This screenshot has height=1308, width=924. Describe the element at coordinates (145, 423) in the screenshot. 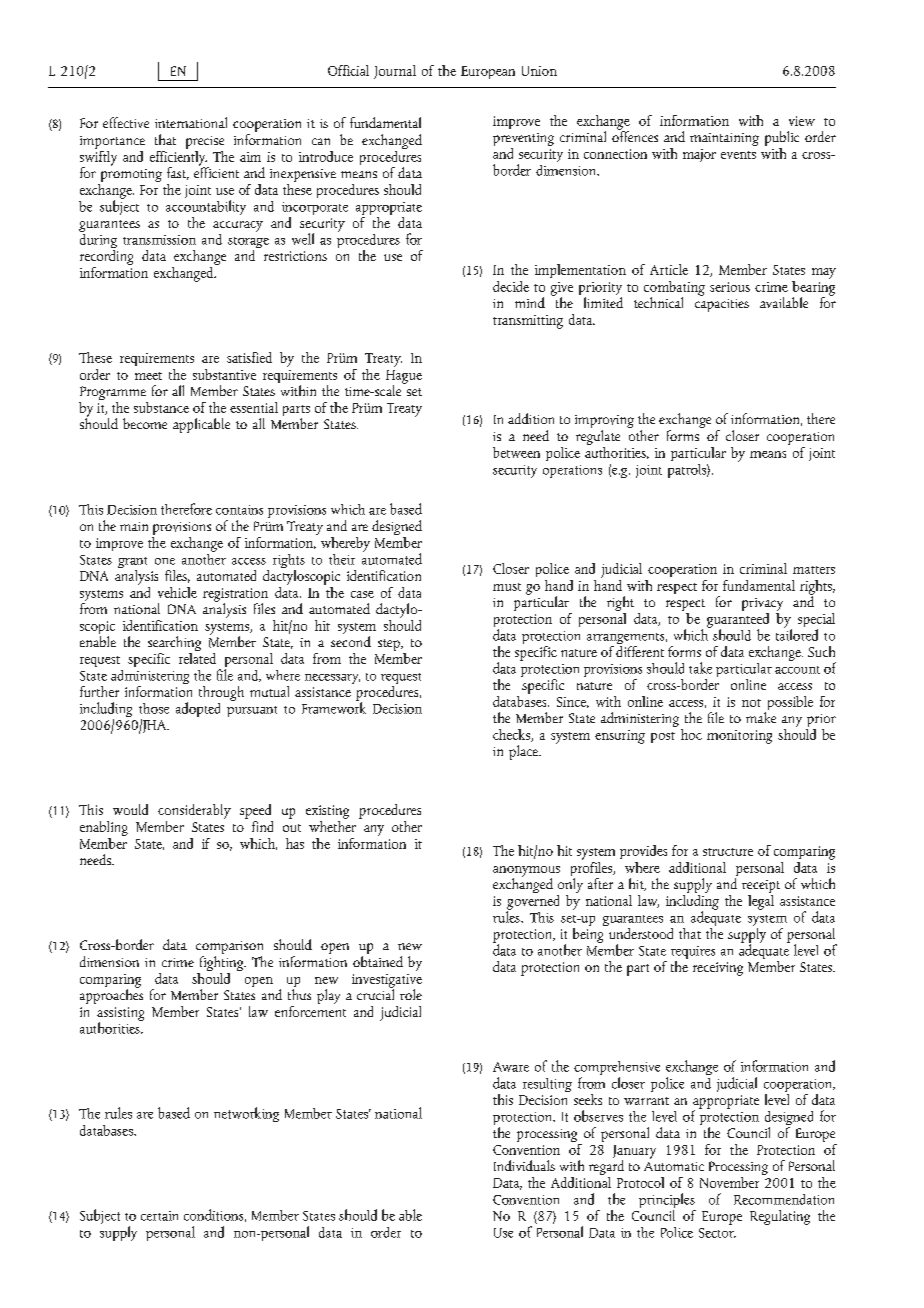

I see `become` at that location.
